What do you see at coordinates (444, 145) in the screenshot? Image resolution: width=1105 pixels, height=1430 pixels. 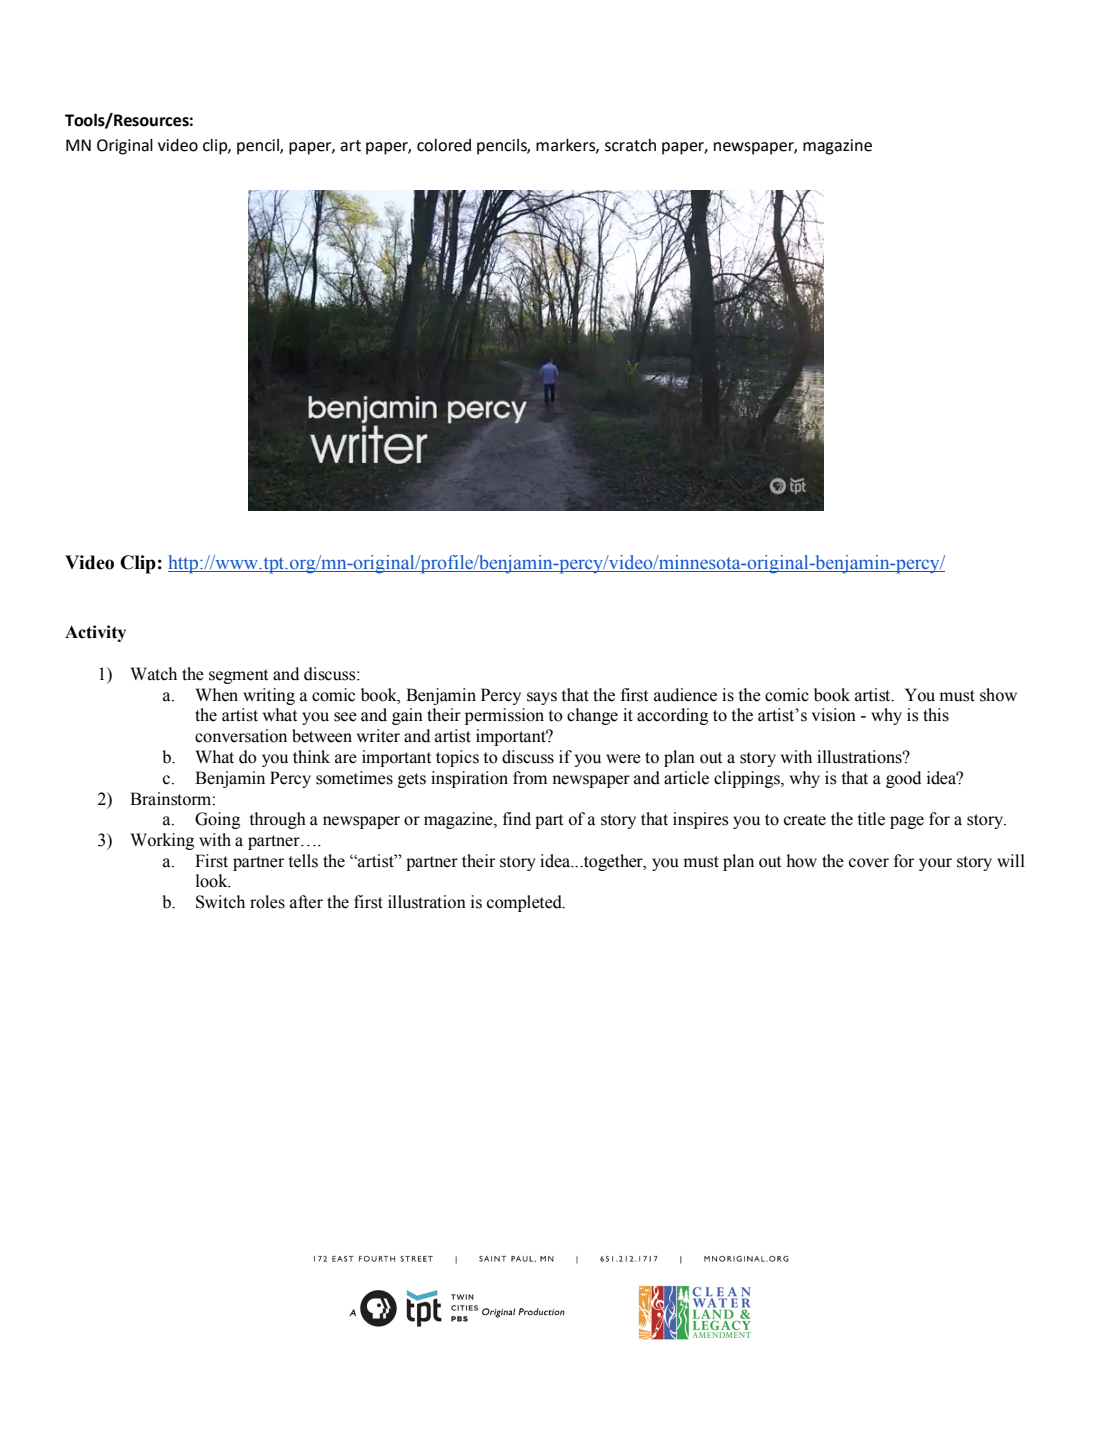 I see `colored` at bounding box center [444, 145].
